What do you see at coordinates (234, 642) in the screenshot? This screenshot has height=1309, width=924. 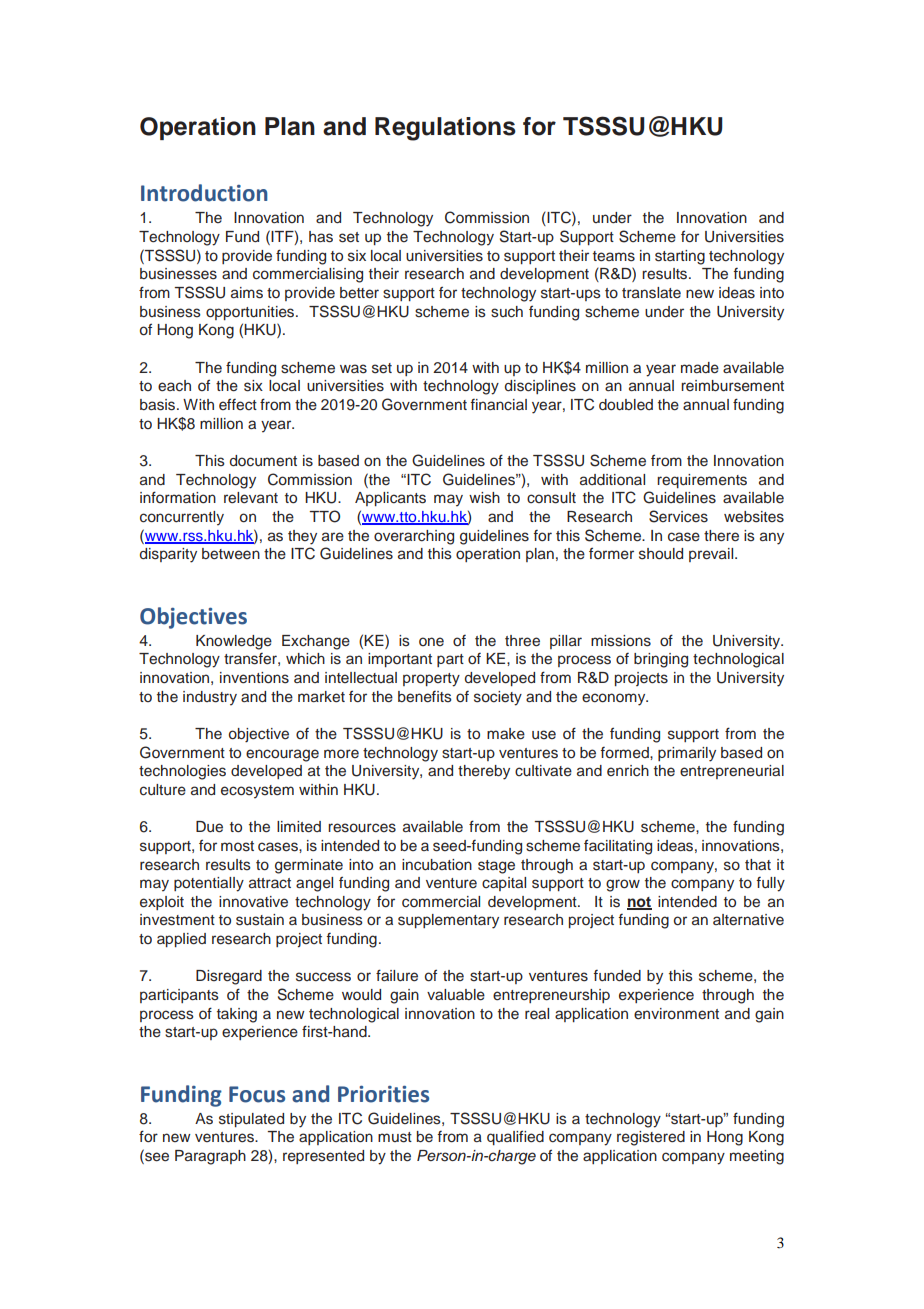 I see `Knowledge` at bounding box center [234, 642].
